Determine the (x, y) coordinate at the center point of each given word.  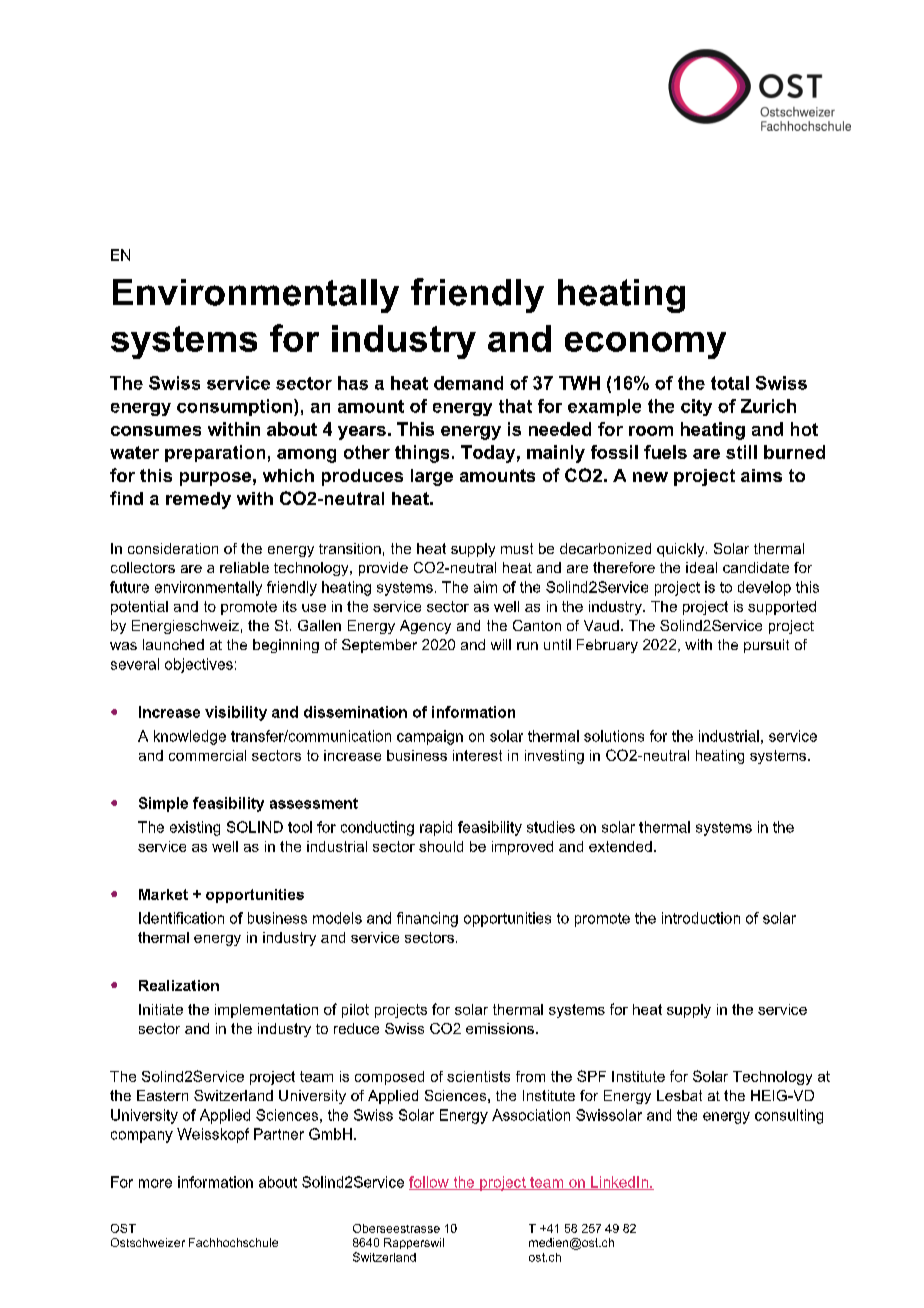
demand (468, 383)
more (155, 1183)
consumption (236, 407)
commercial (207, 755)
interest (477, 755)
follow (430, 1183)
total (730, 383)
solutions (614, 736)
